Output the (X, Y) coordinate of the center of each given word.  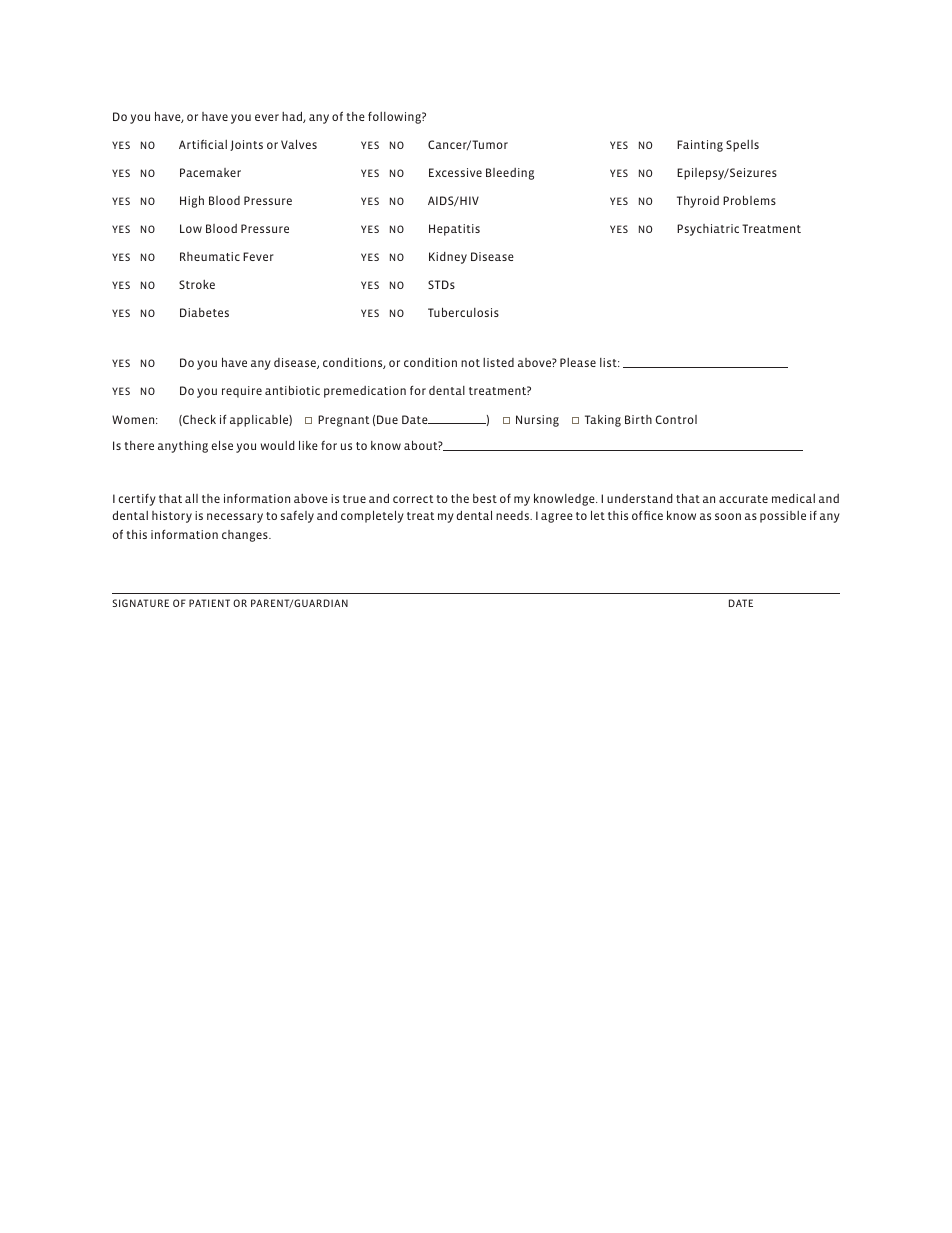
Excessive (455, 172)
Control (676, 419)
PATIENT (209, 603)
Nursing (537, 421)
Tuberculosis (463, 312)
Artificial (203, 144)
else (222, 445)
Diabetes (204, 312)
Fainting (700, 146)
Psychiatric (708, 230)
